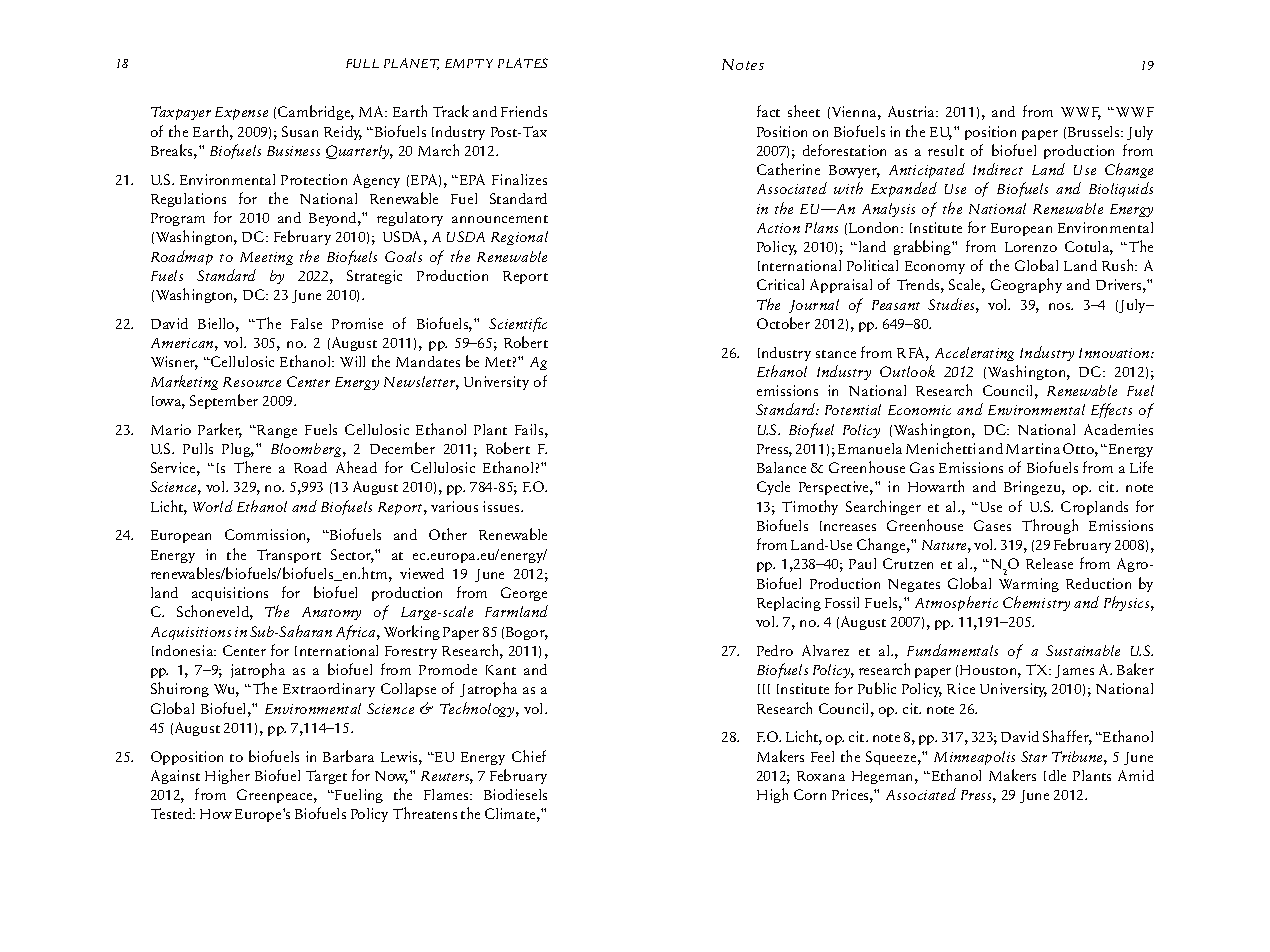  I want to click on Release, so click(1049, 563).
